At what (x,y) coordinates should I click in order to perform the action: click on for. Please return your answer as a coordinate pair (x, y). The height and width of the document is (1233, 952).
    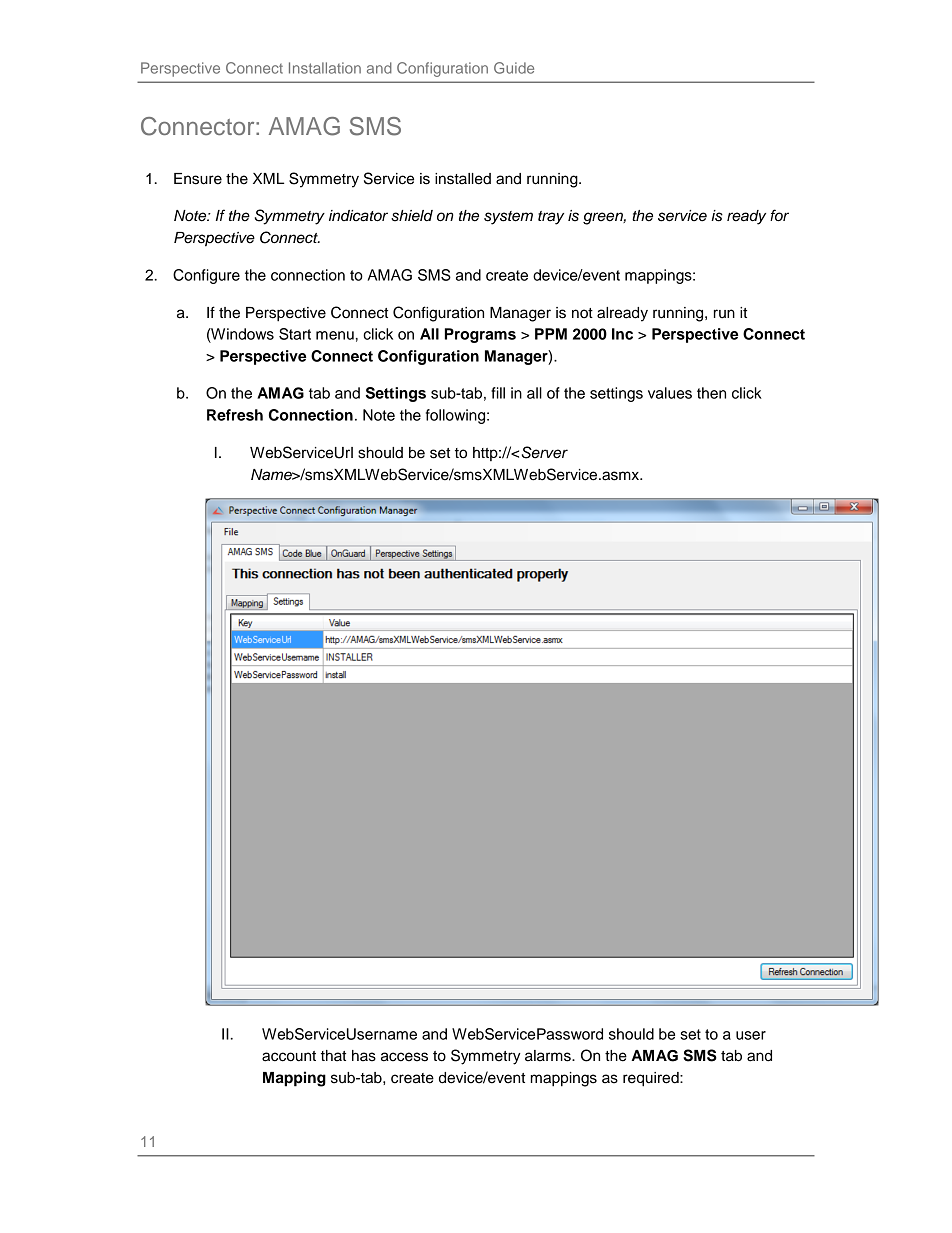
    Looking at the image, I should click on (779, 215).
